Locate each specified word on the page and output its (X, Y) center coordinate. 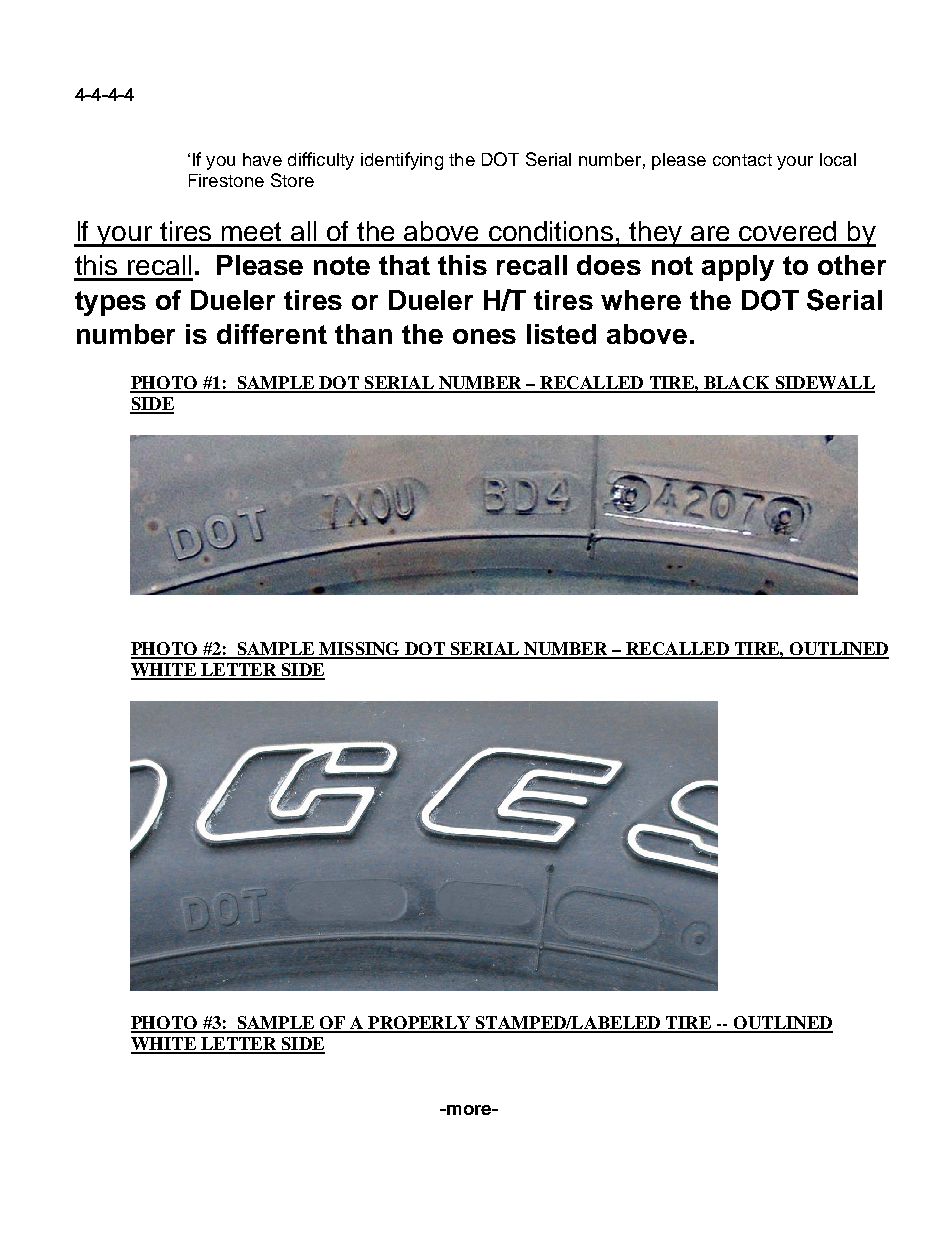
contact (742, 160)
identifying (402, 161)
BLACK (736, 384)
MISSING (359, 650)
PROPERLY (419, 1024)
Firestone (226, 180)
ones (484, 336)
